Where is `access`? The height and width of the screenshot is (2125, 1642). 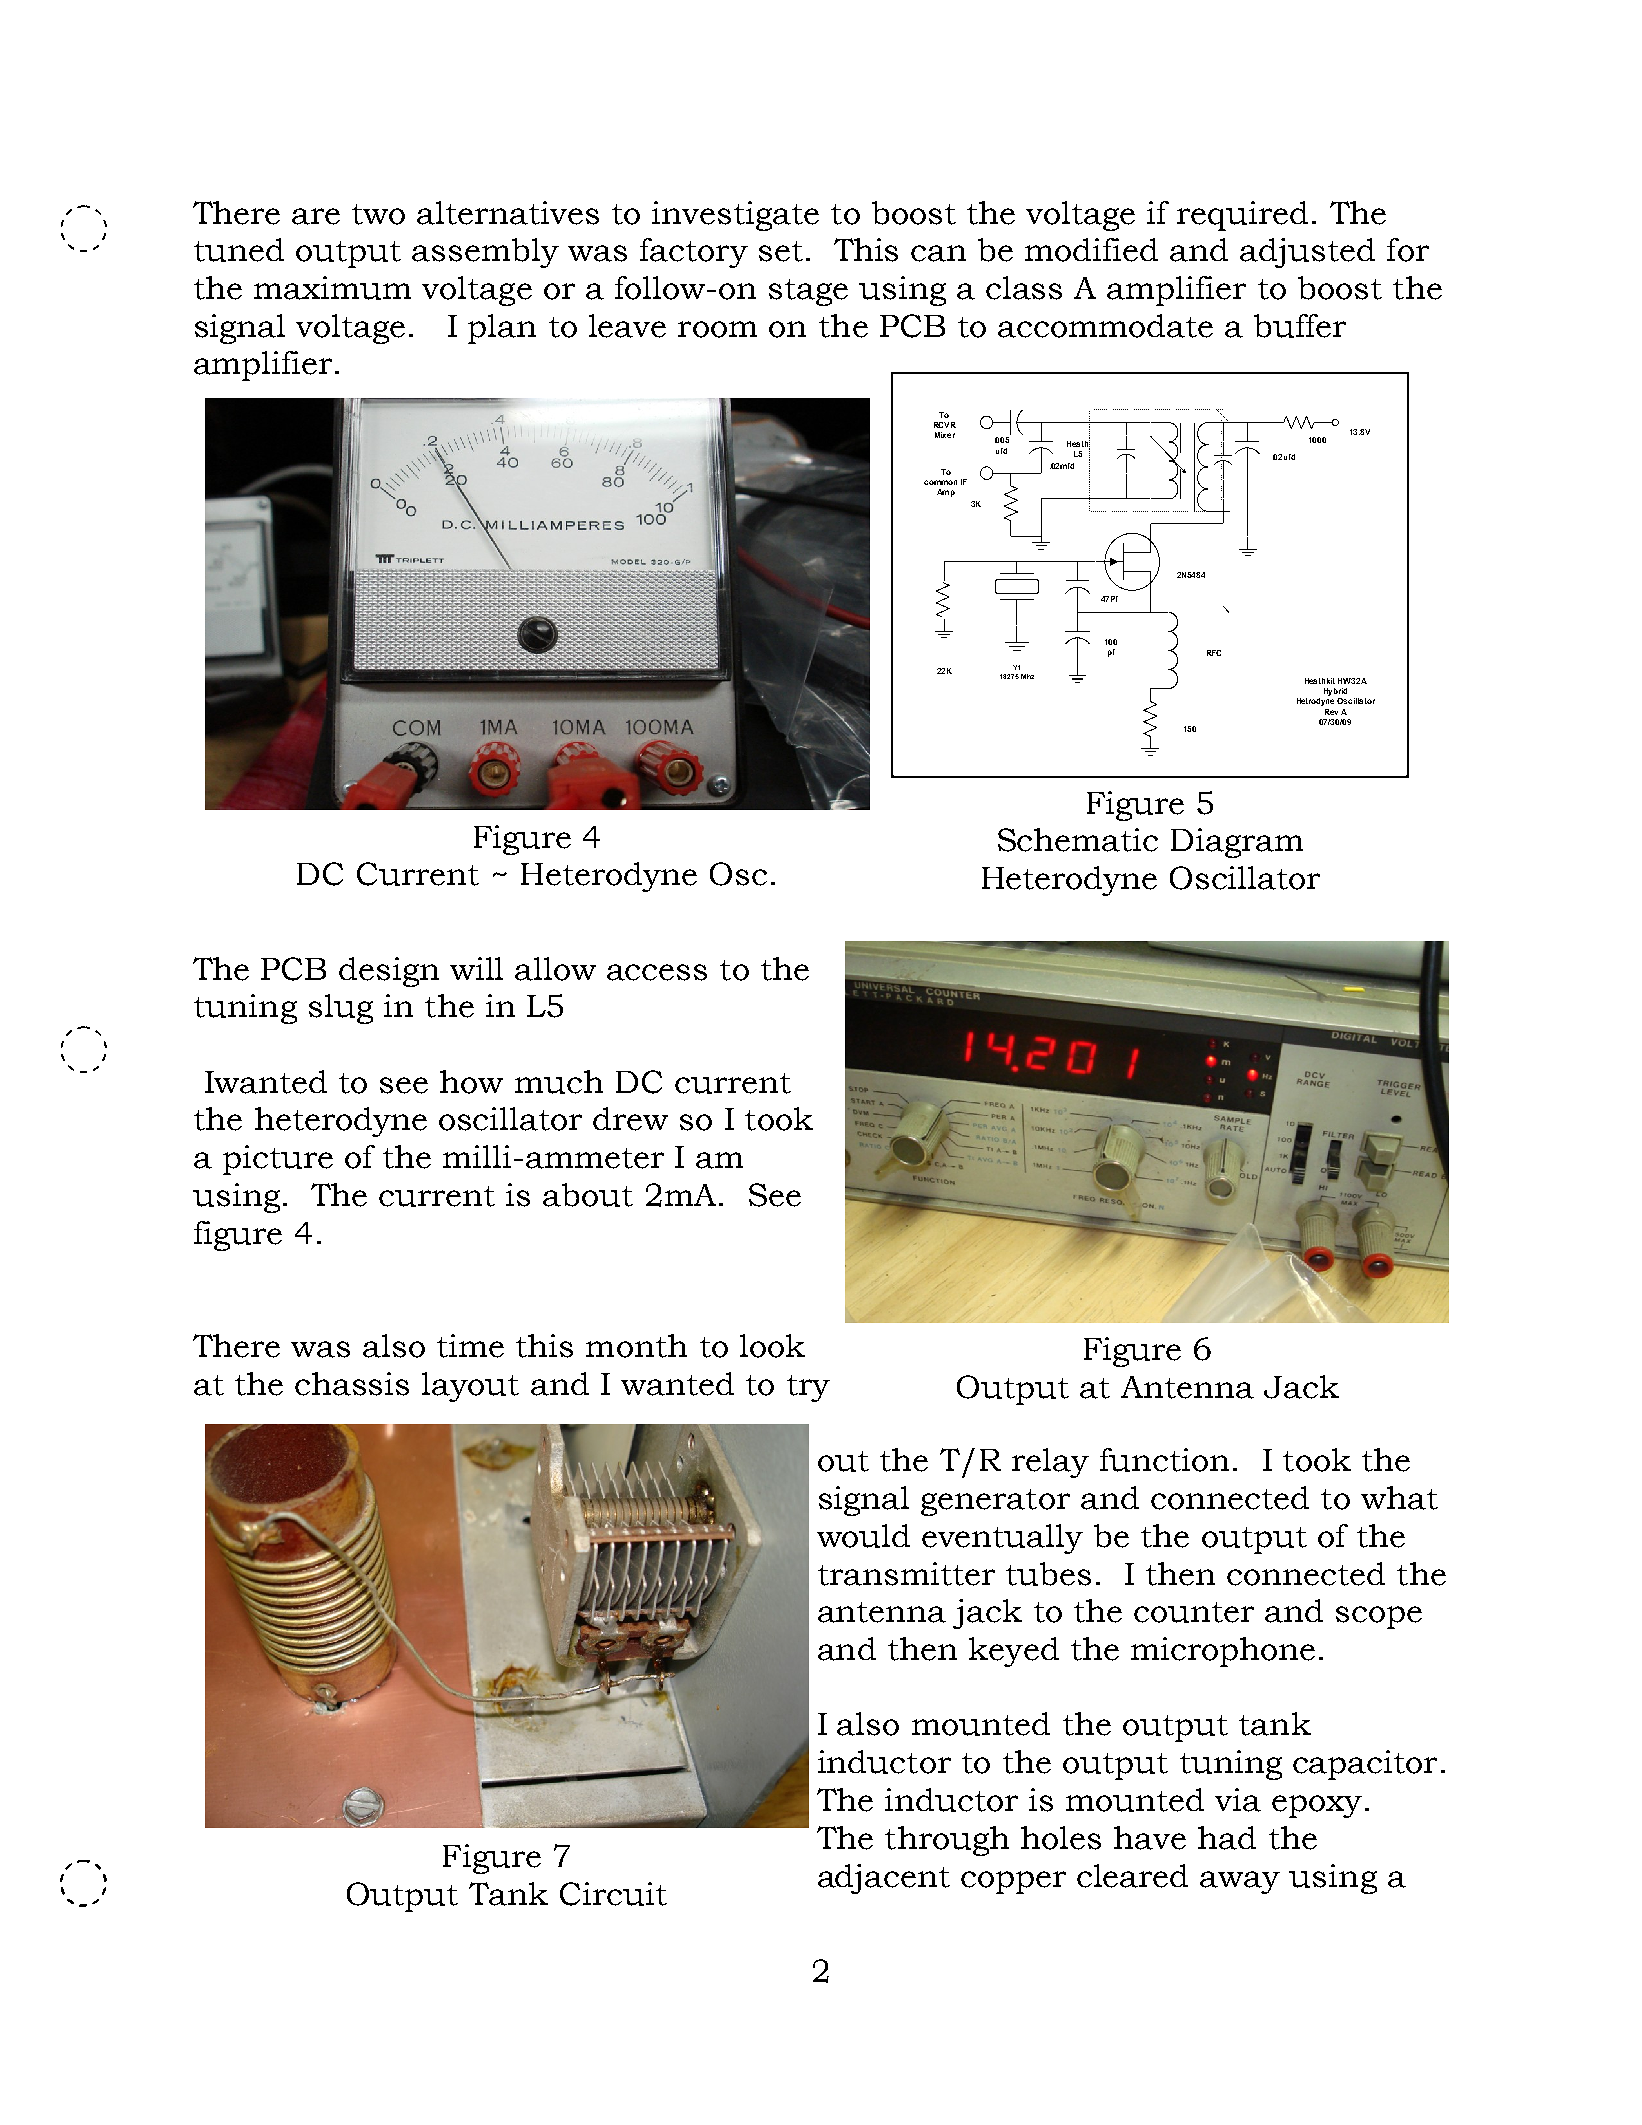
access is located at coordinates (657, 972).
